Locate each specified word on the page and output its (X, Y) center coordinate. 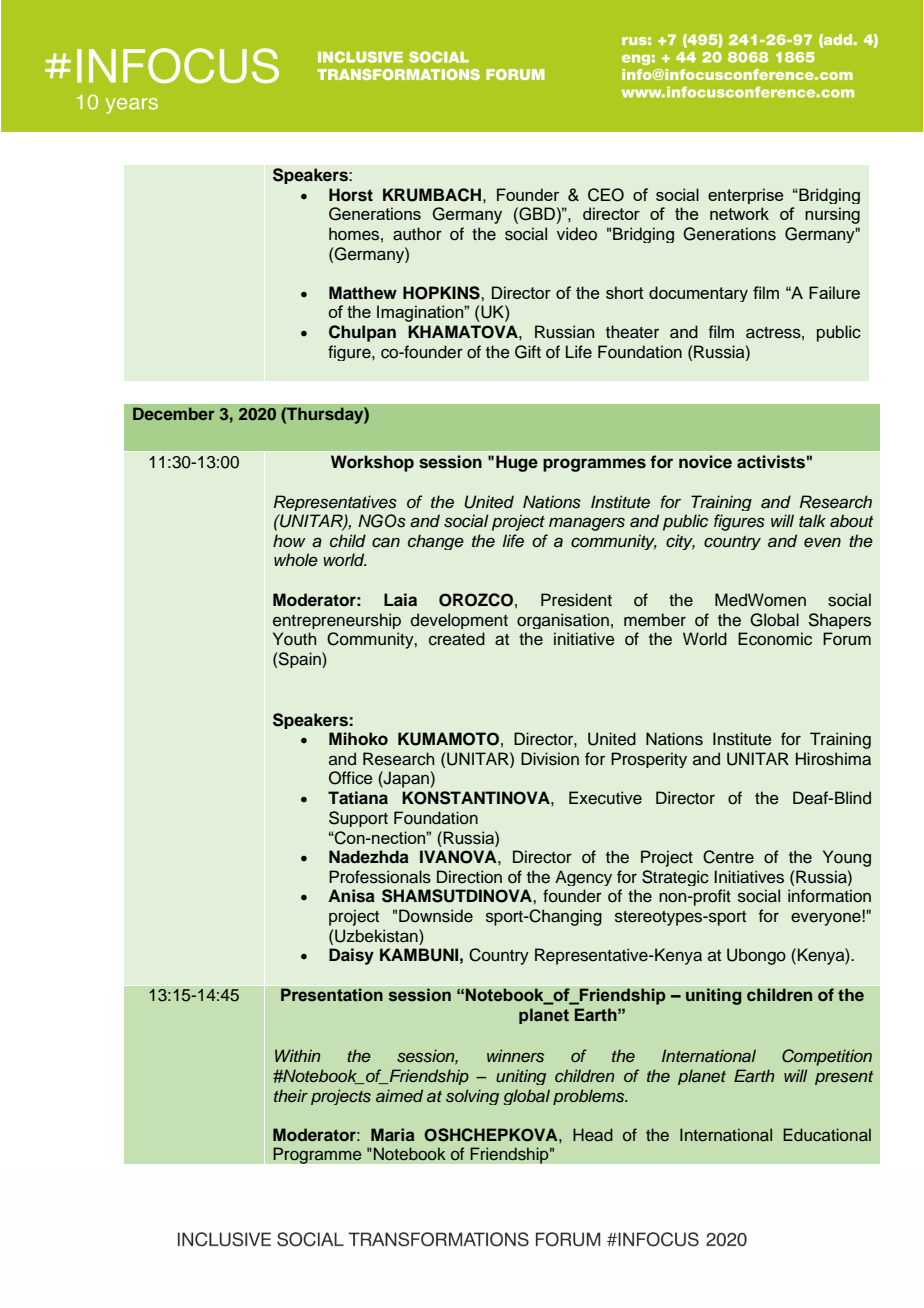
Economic (775, 639)
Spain (300, 660)
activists (771, 462)
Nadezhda (369, 857)
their (291, 1095)
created (457, 639)
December (174, 413)
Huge (517, 463)
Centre (728, 857)
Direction (469, 877)
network (739, 213)
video (577, 234)
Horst (351, 195)
